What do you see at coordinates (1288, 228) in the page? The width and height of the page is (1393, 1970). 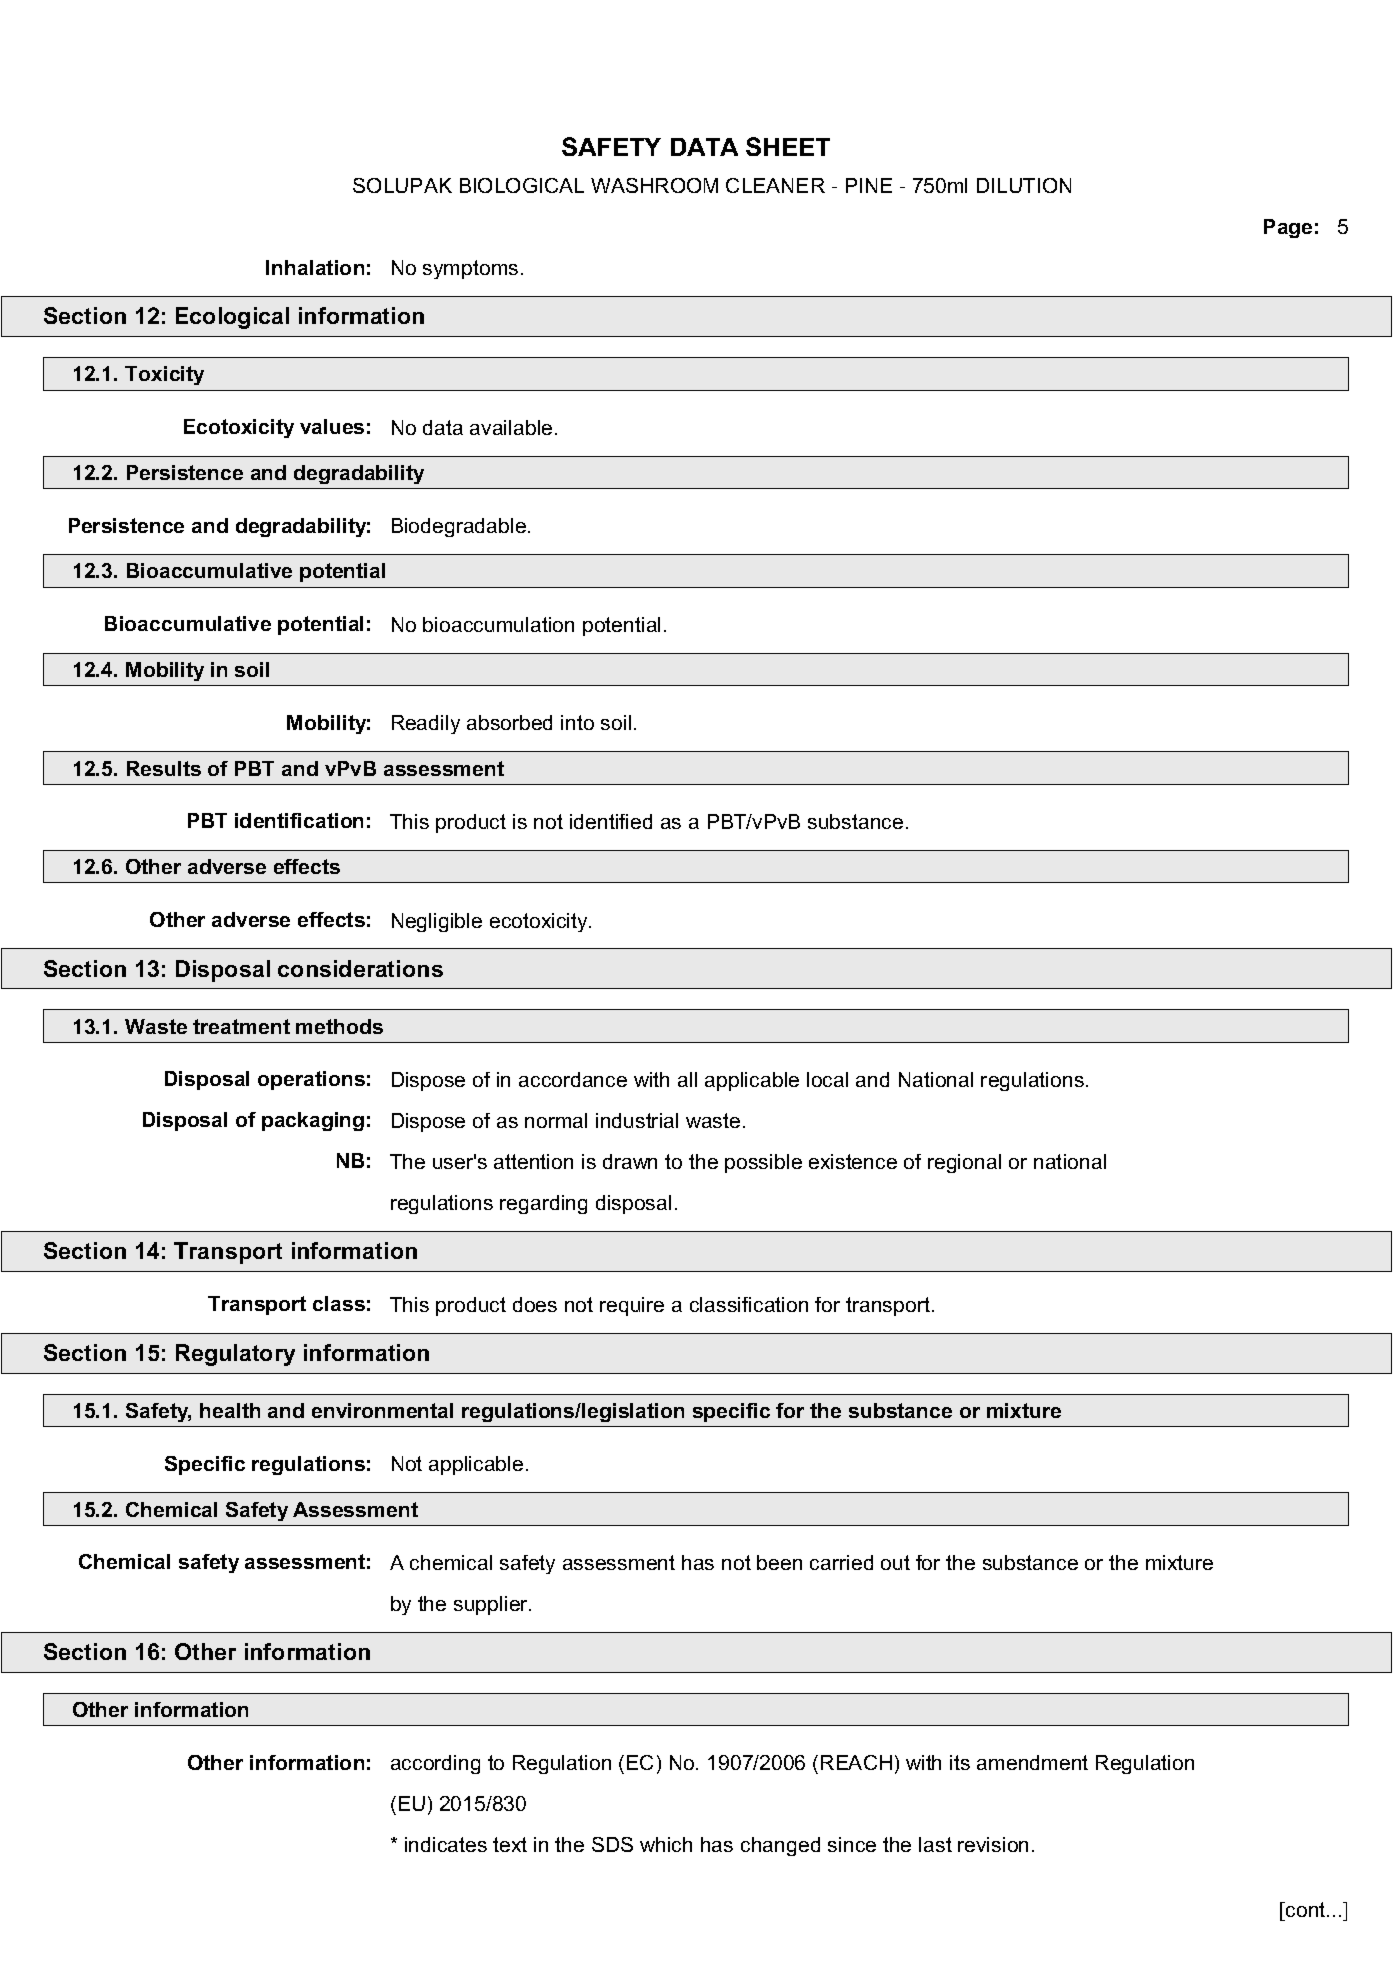 I see `Page` at bounding box center [1288, 228].
